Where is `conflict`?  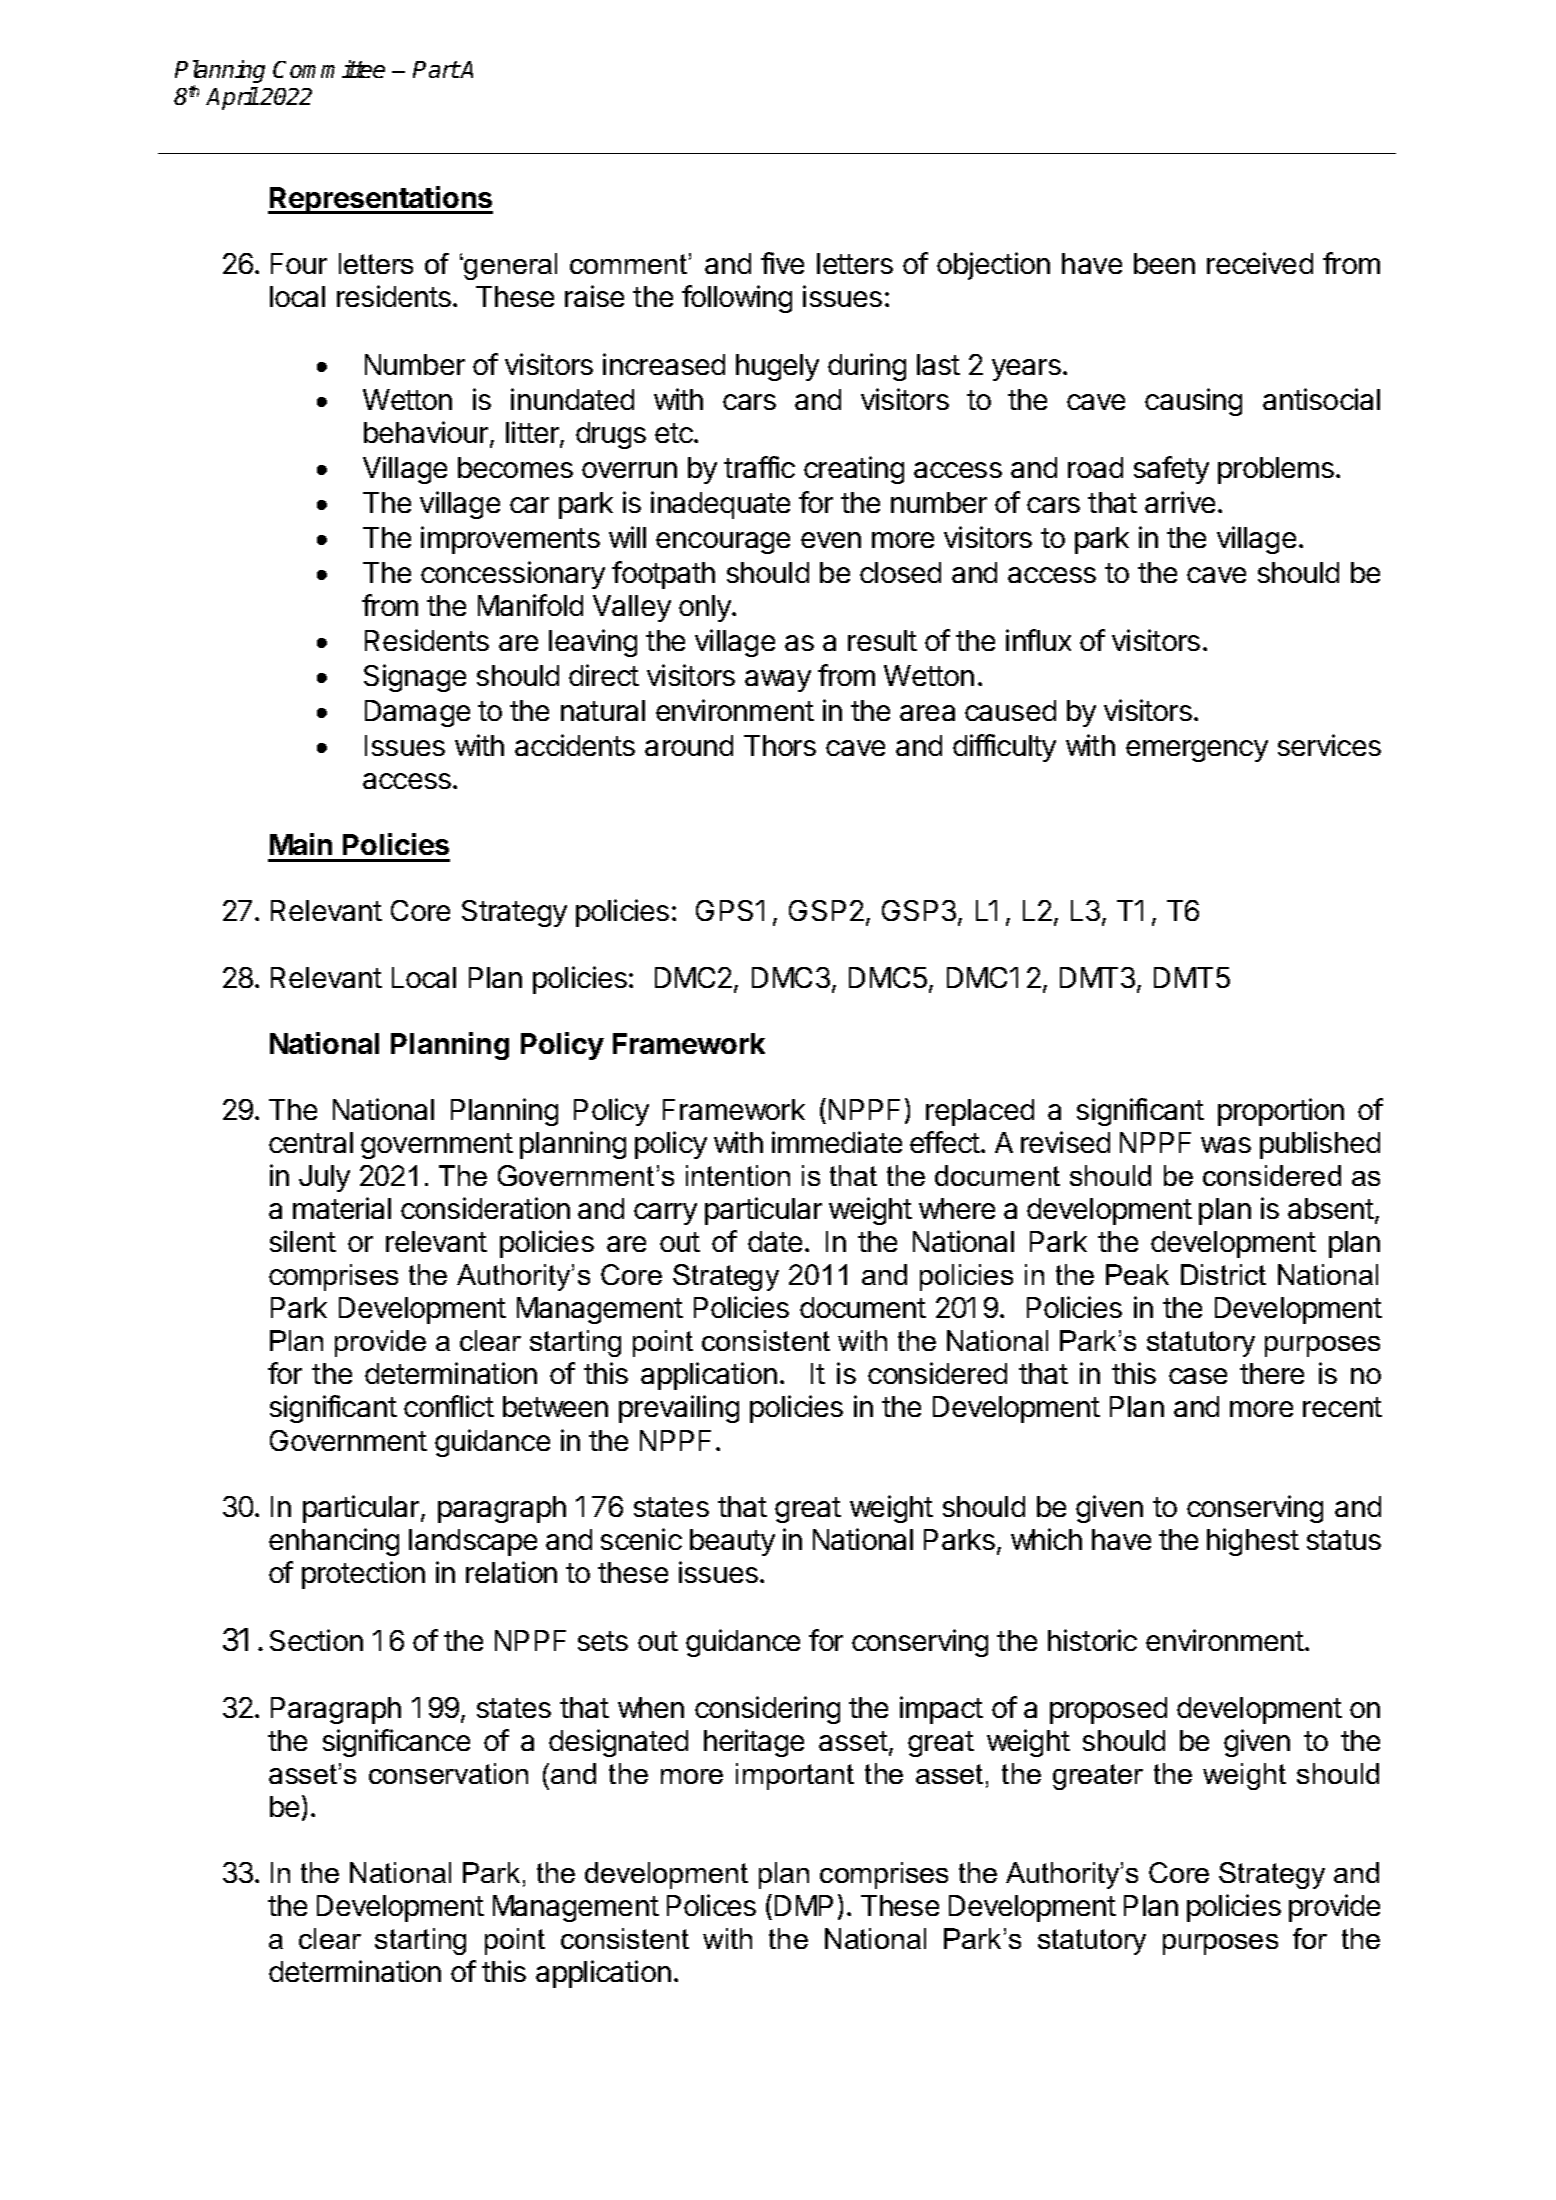 conflict is located at coordinates (449, 1406).
